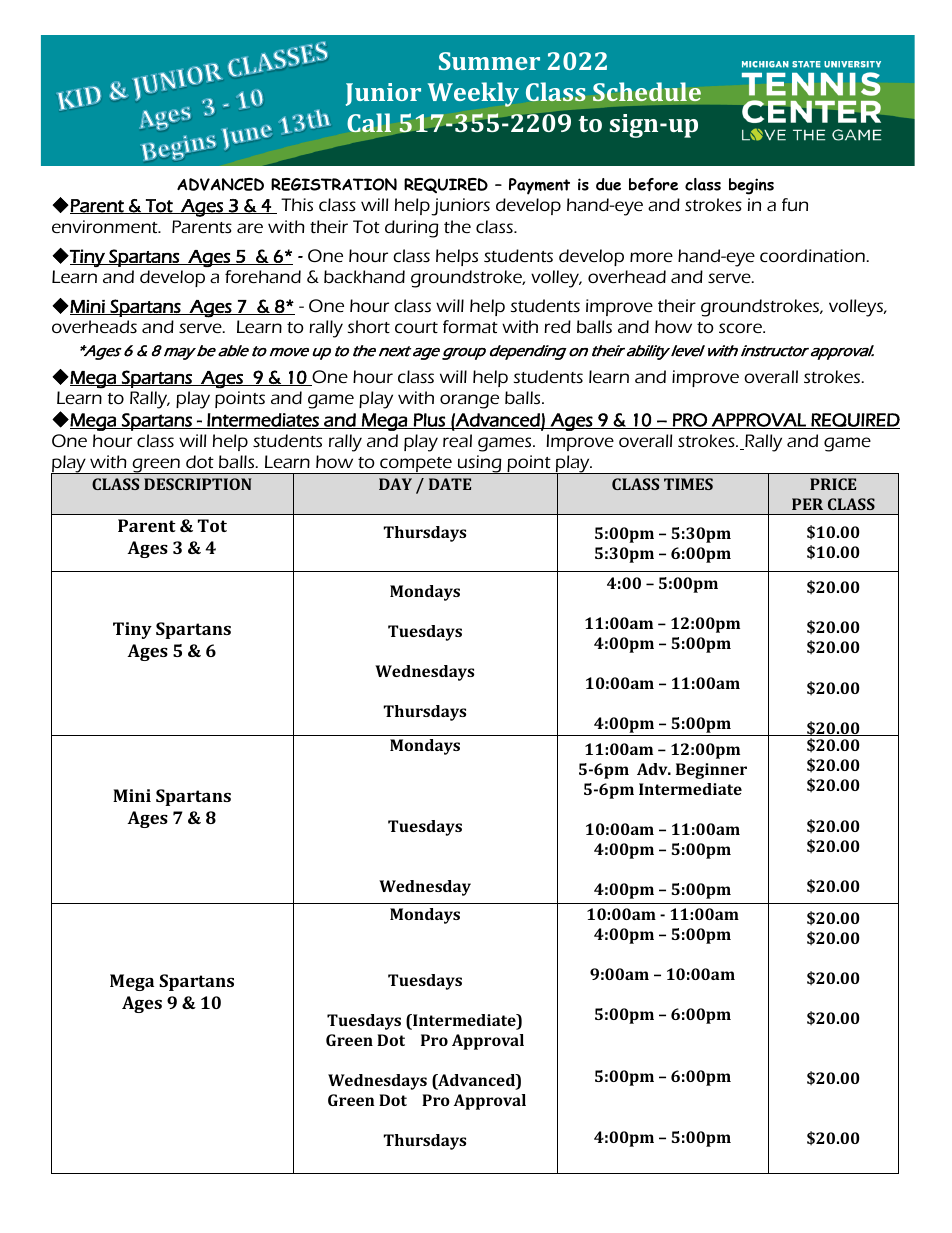 The image size is (952, 1233). What do you see at coordinates (807, 504) in the screenshot?
I see `PER` at bounding box center [807, 504].
